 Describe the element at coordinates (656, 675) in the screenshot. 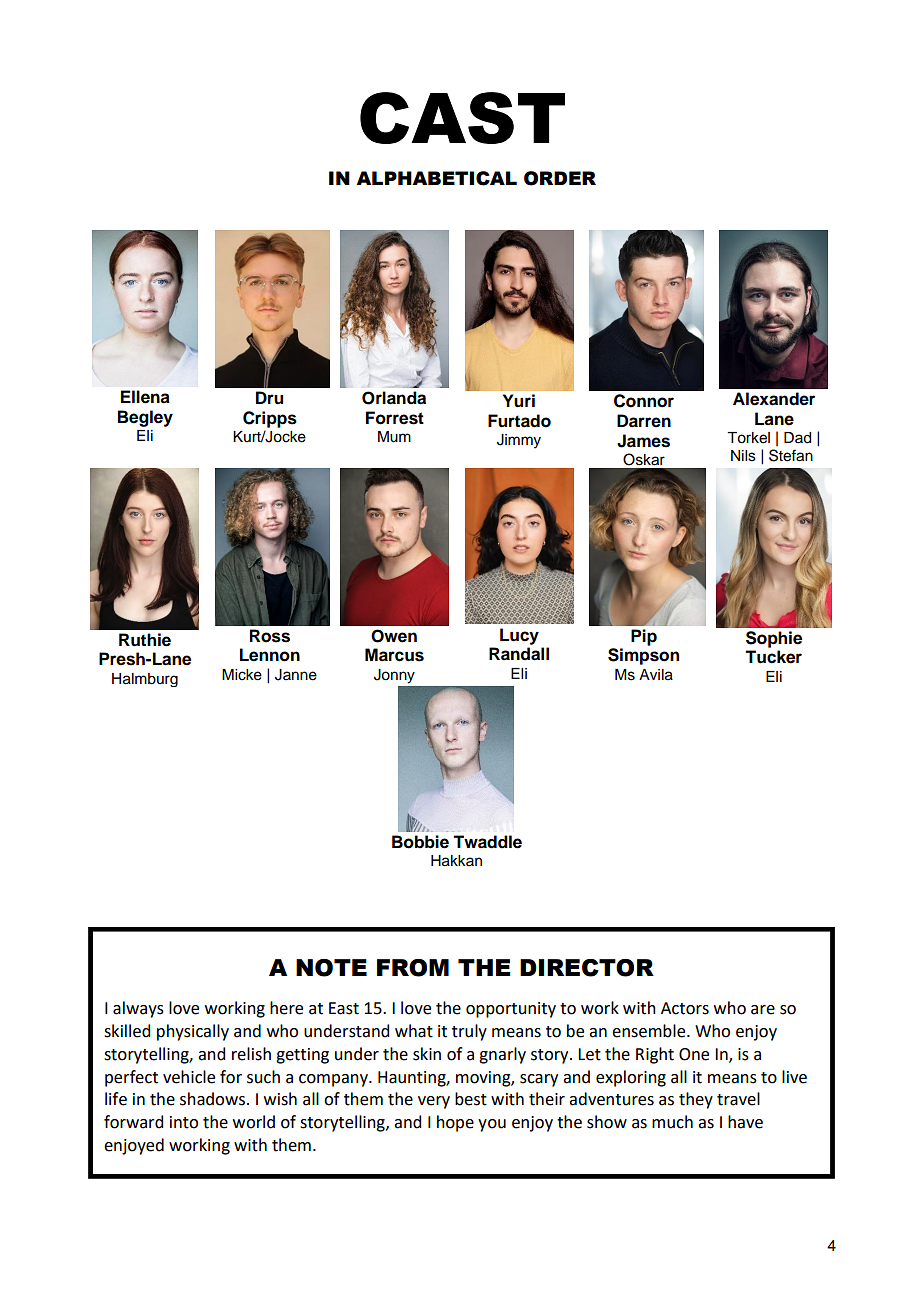

I see `Avila` at that location.
